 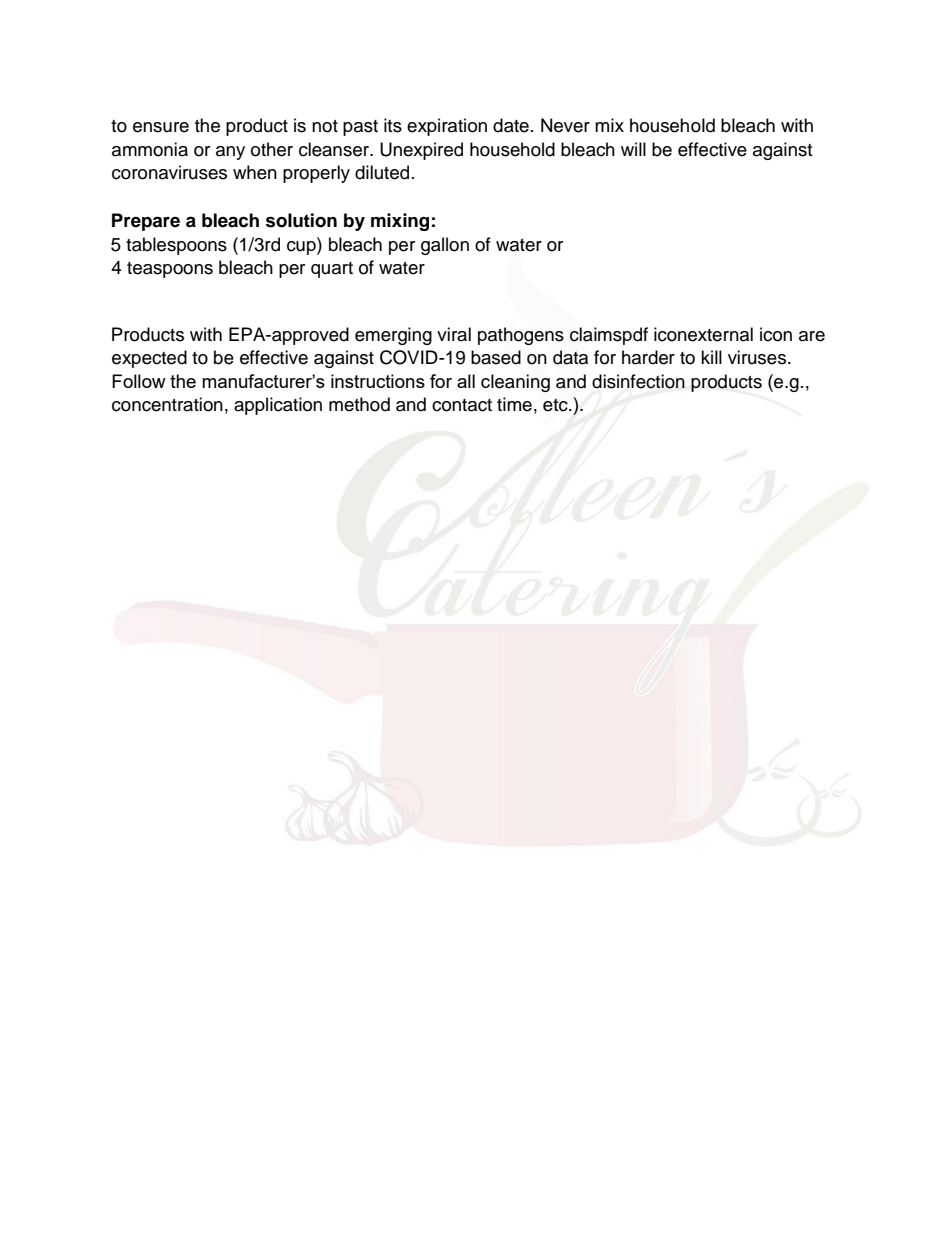 What do you see at coordinates (393, 336) in the document?
I see `emerging` at bounding box center [393, 336].
